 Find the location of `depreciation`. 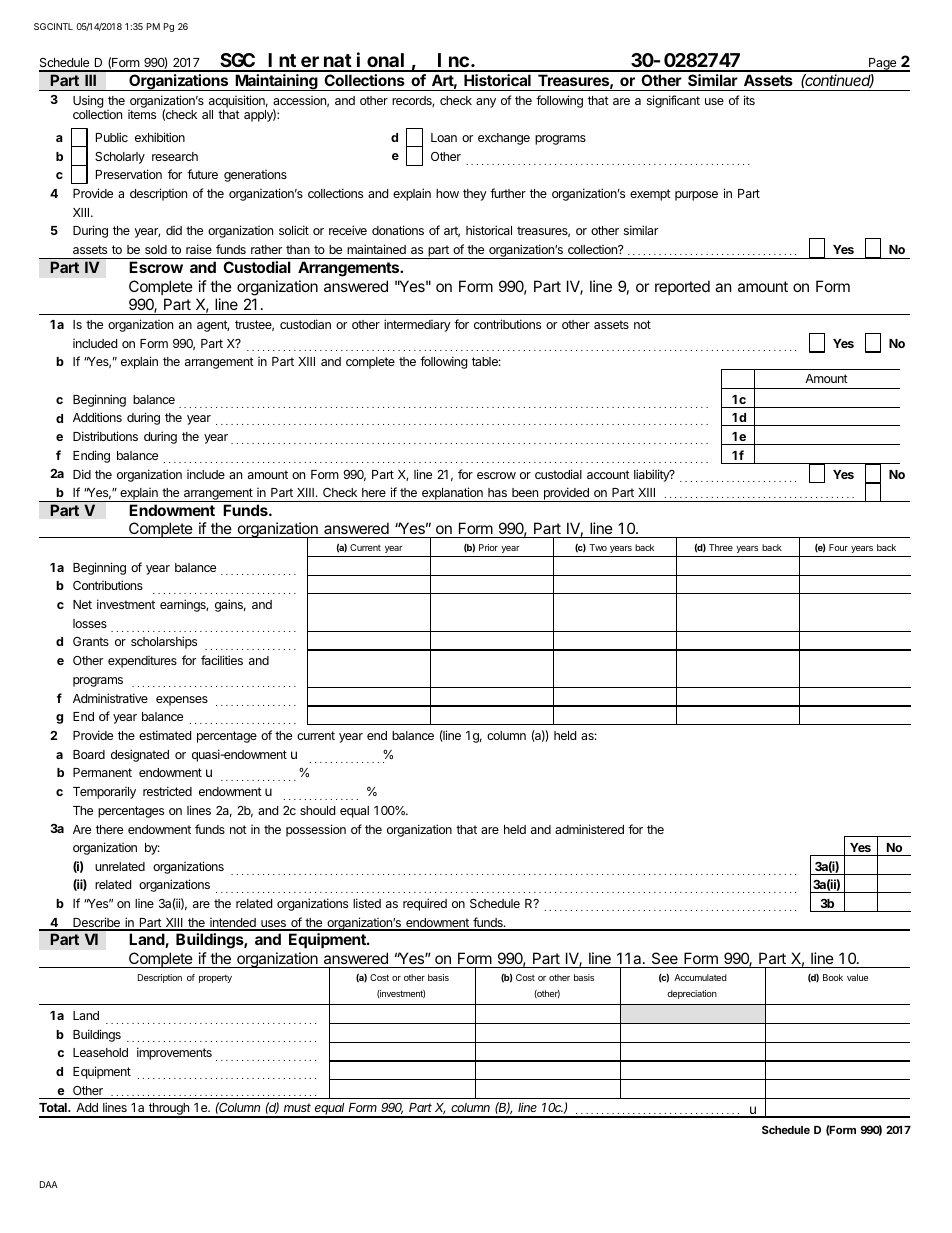

depreciation is located at coordinates (692, 994).
